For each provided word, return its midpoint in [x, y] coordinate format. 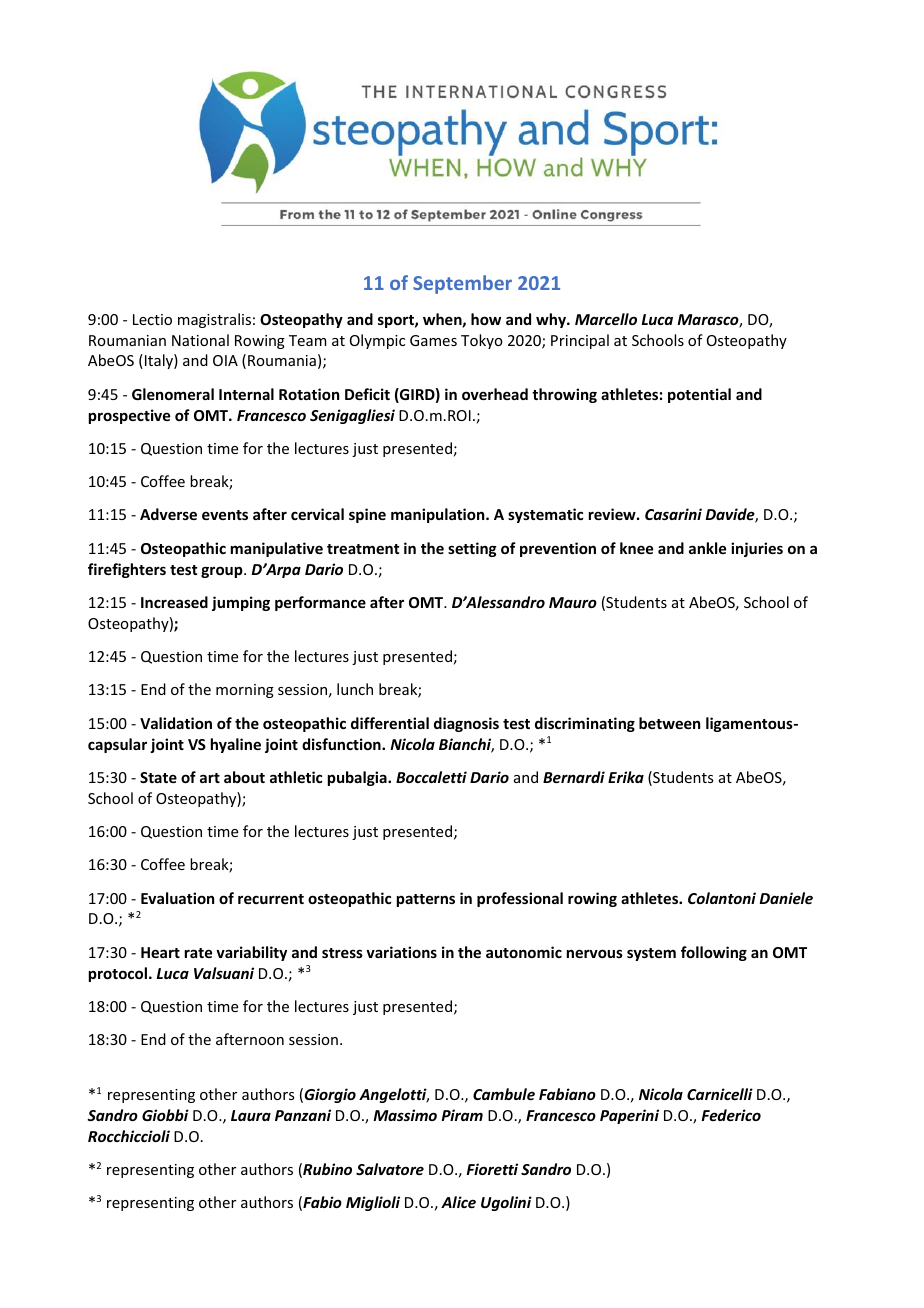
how [486, 319]
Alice [458, 1202]
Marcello [606, 319]
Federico [731, 1115]
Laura [251, 1115]
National [200, 340]
